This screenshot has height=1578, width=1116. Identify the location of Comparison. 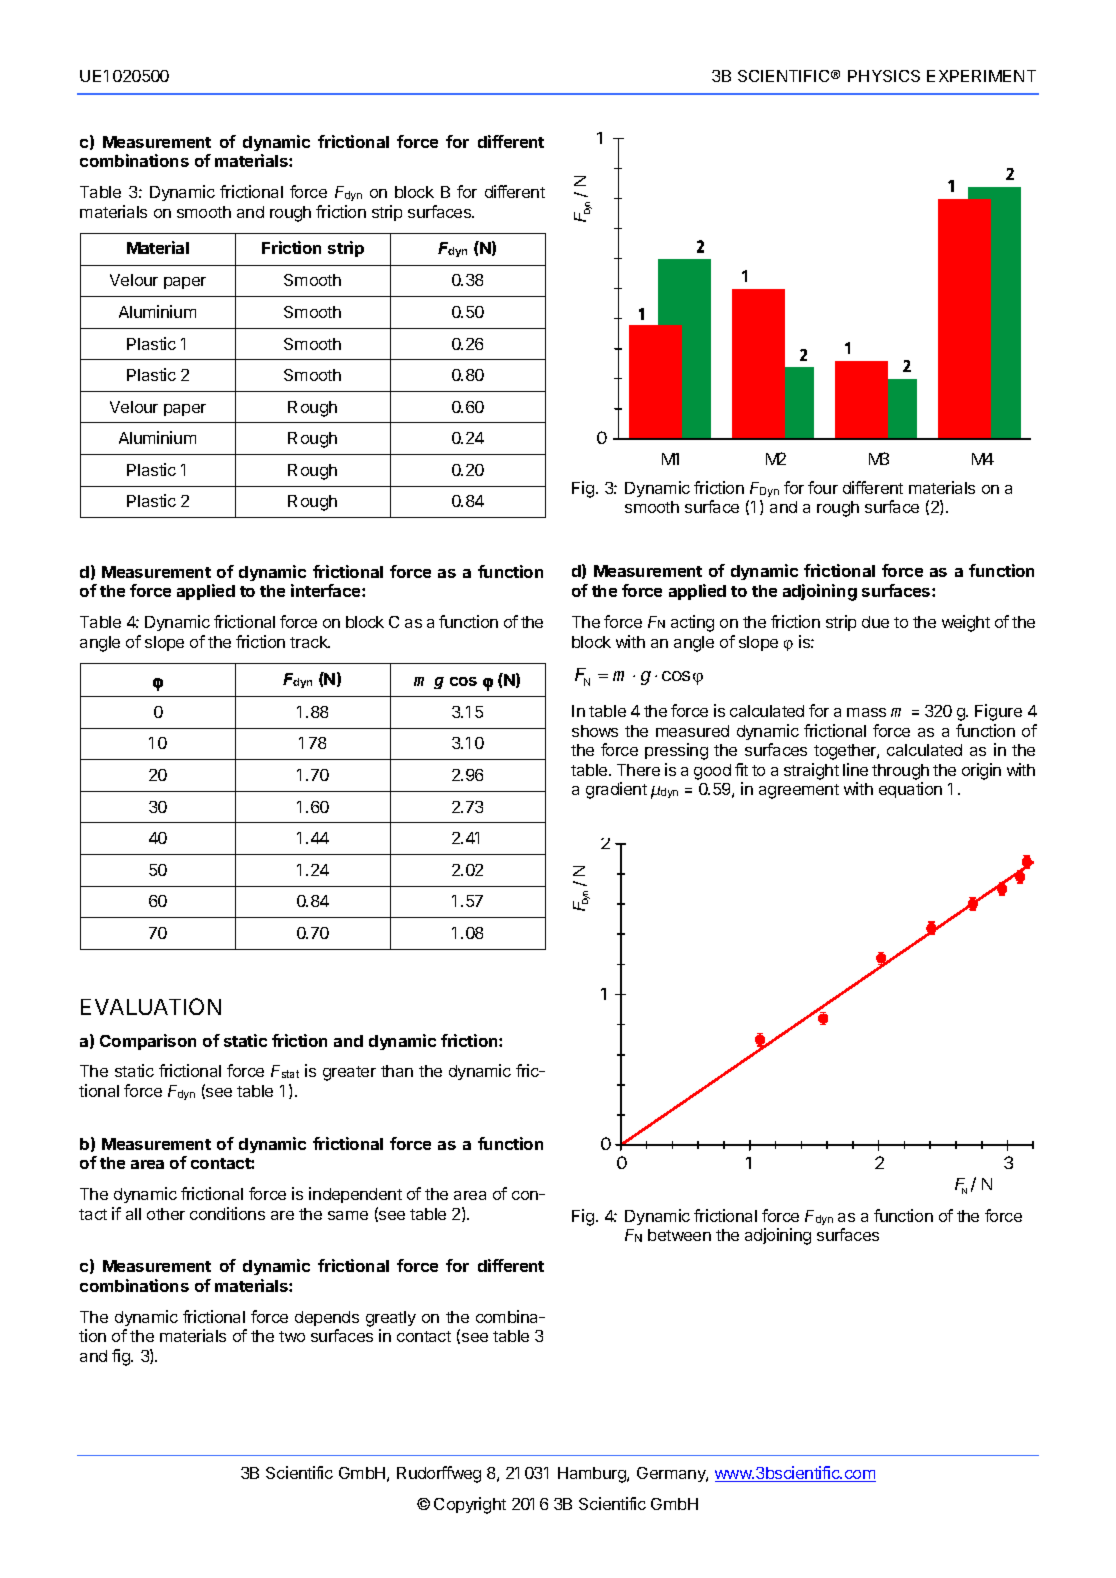
(148, 1042).
